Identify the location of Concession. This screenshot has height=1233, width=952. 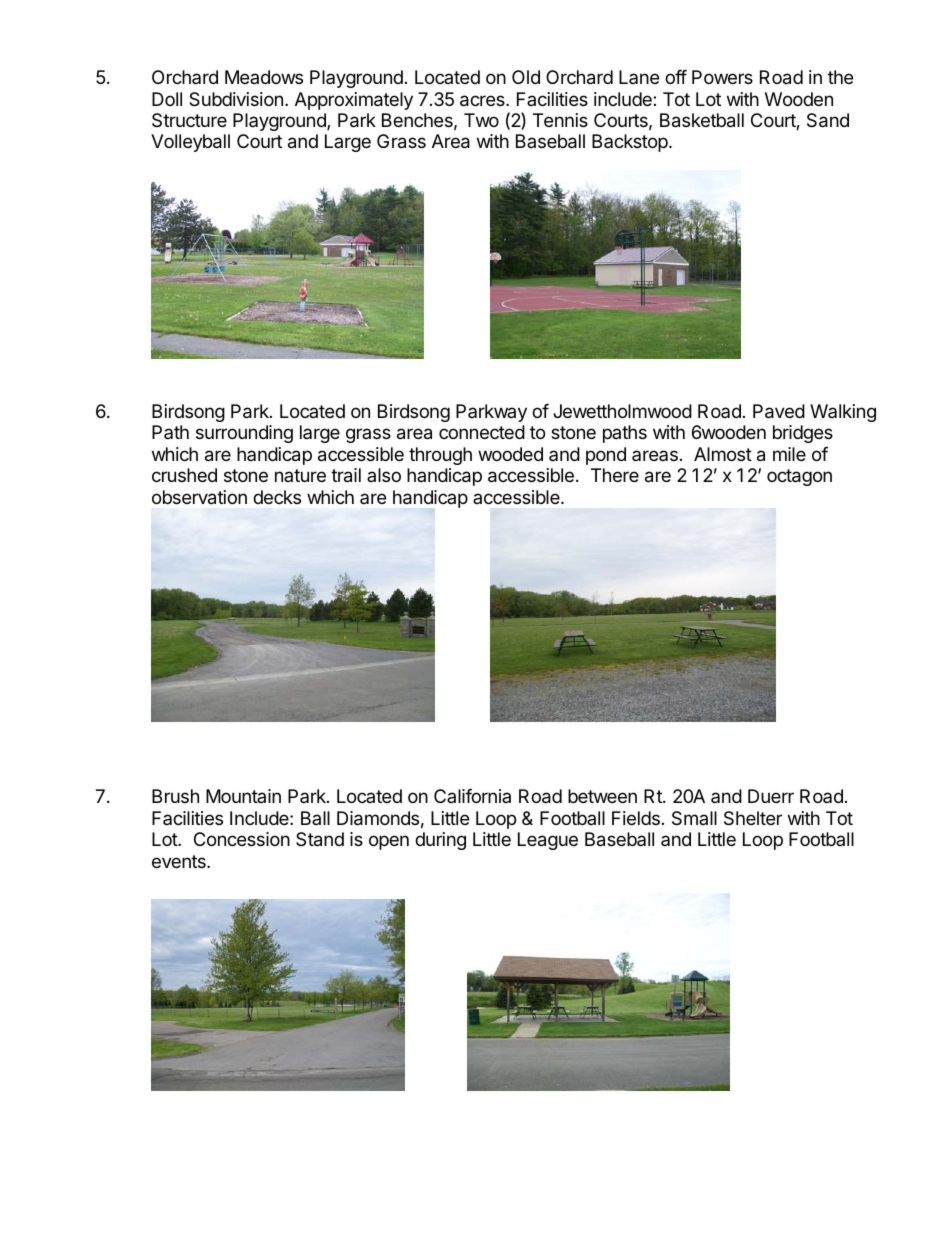
(242, 839).
